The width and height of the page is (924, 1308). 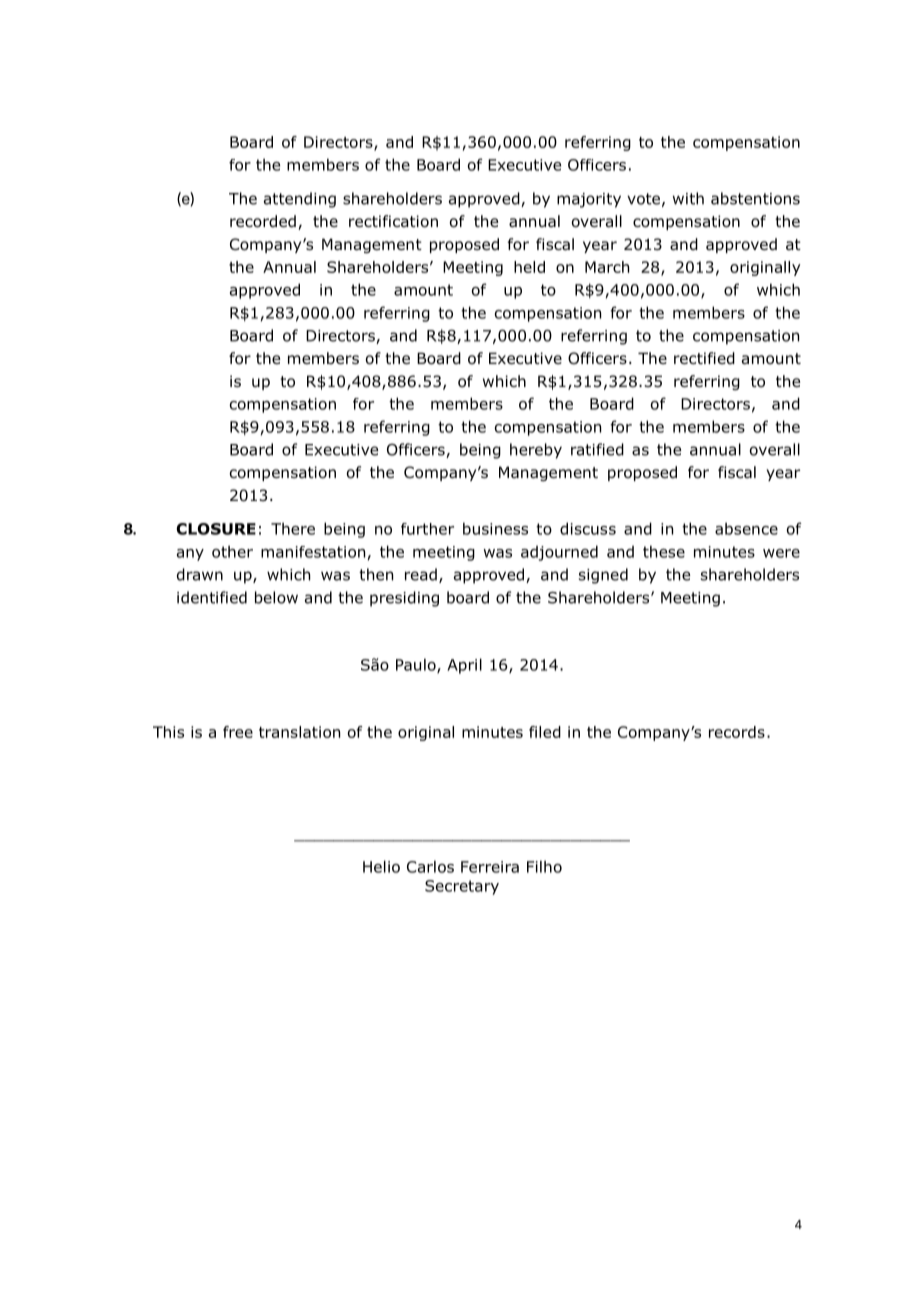 What do you see at coordinates (536, 451) in the page?
I see `hereby` at bounding box center [536, 451].
